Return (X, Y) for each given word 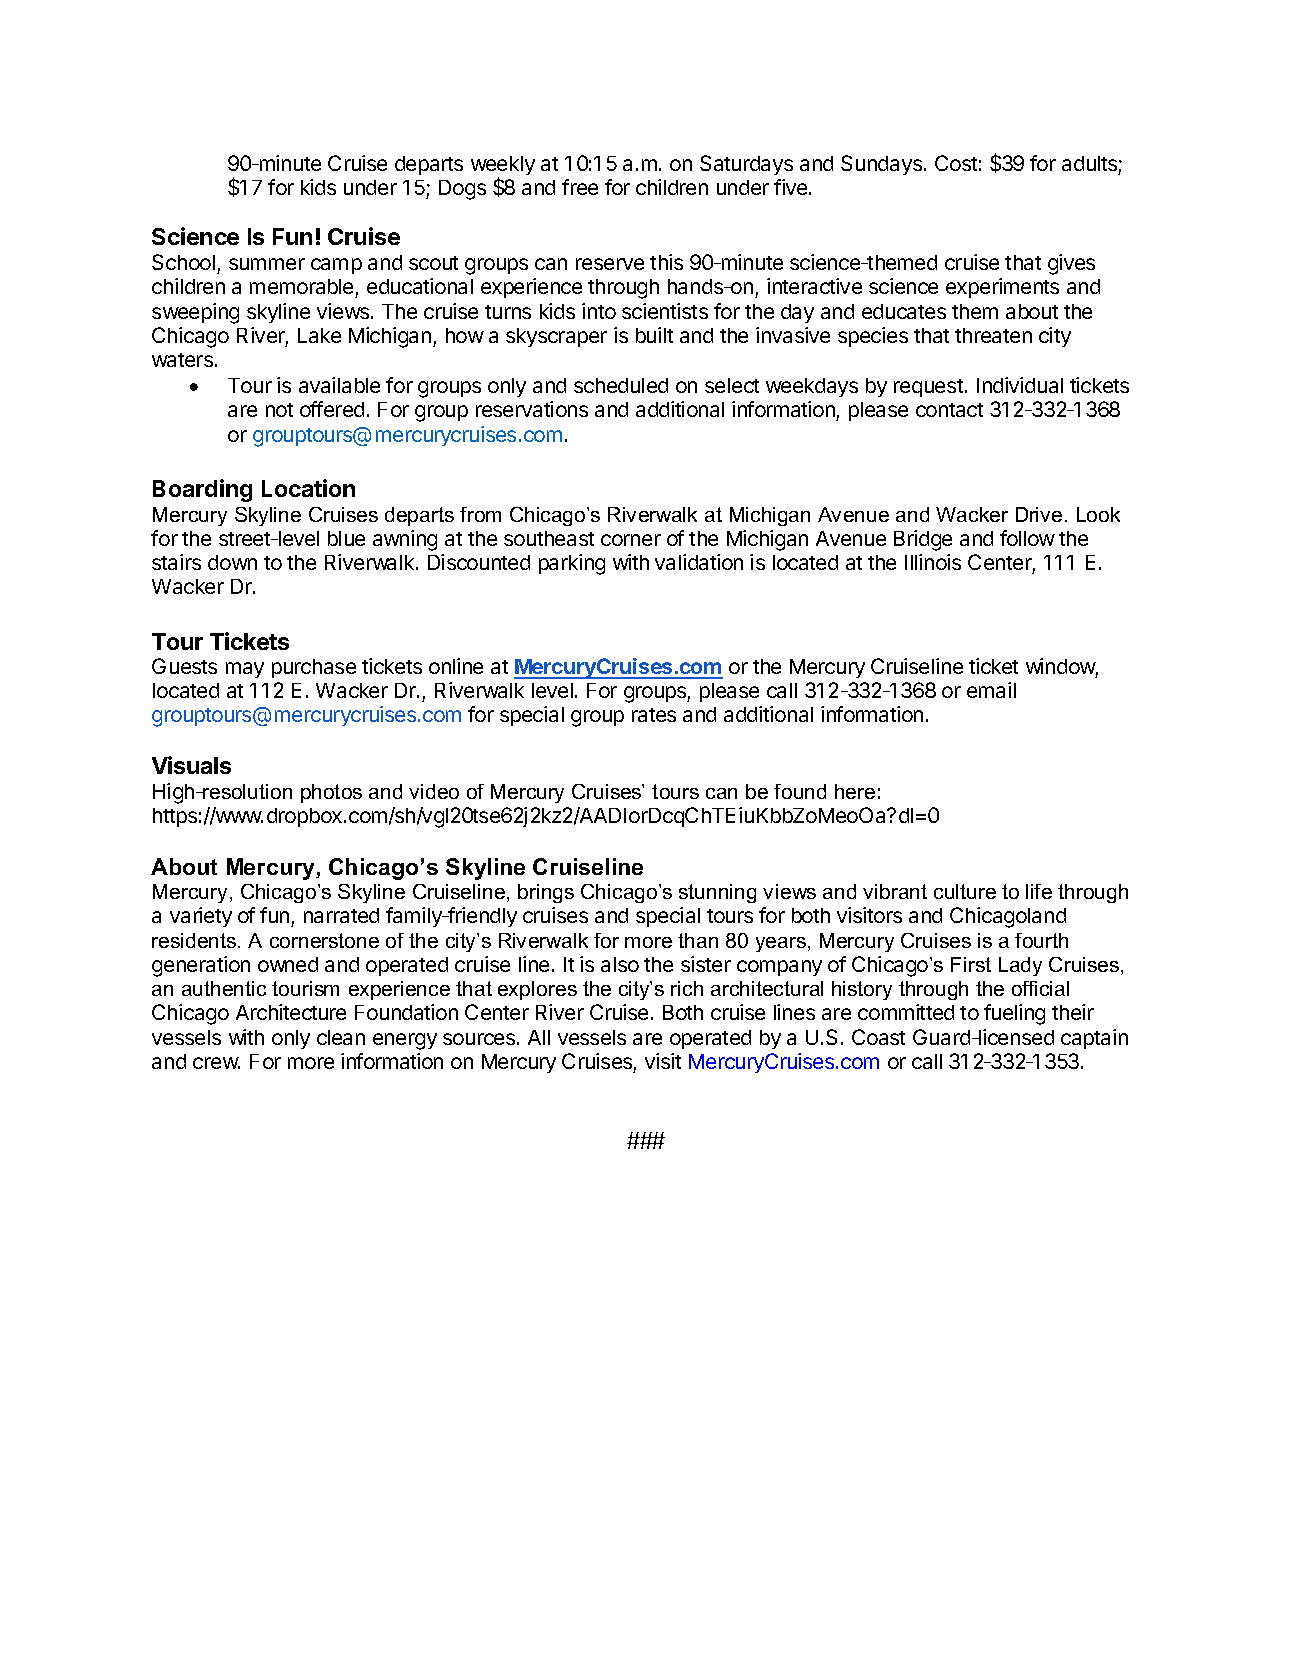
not (279, 410)
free (580, 187)
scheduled (621, 385)
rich (687, 988)
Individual (1020, 385)
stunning (717, 893)
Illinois (933, 562)
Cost (956, 163)
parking (572, 564)
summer (267, 264)
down (232, 562)
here (855, 791)
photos (331, 793)
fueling (1014, 1014)
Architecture (291, 1012)
